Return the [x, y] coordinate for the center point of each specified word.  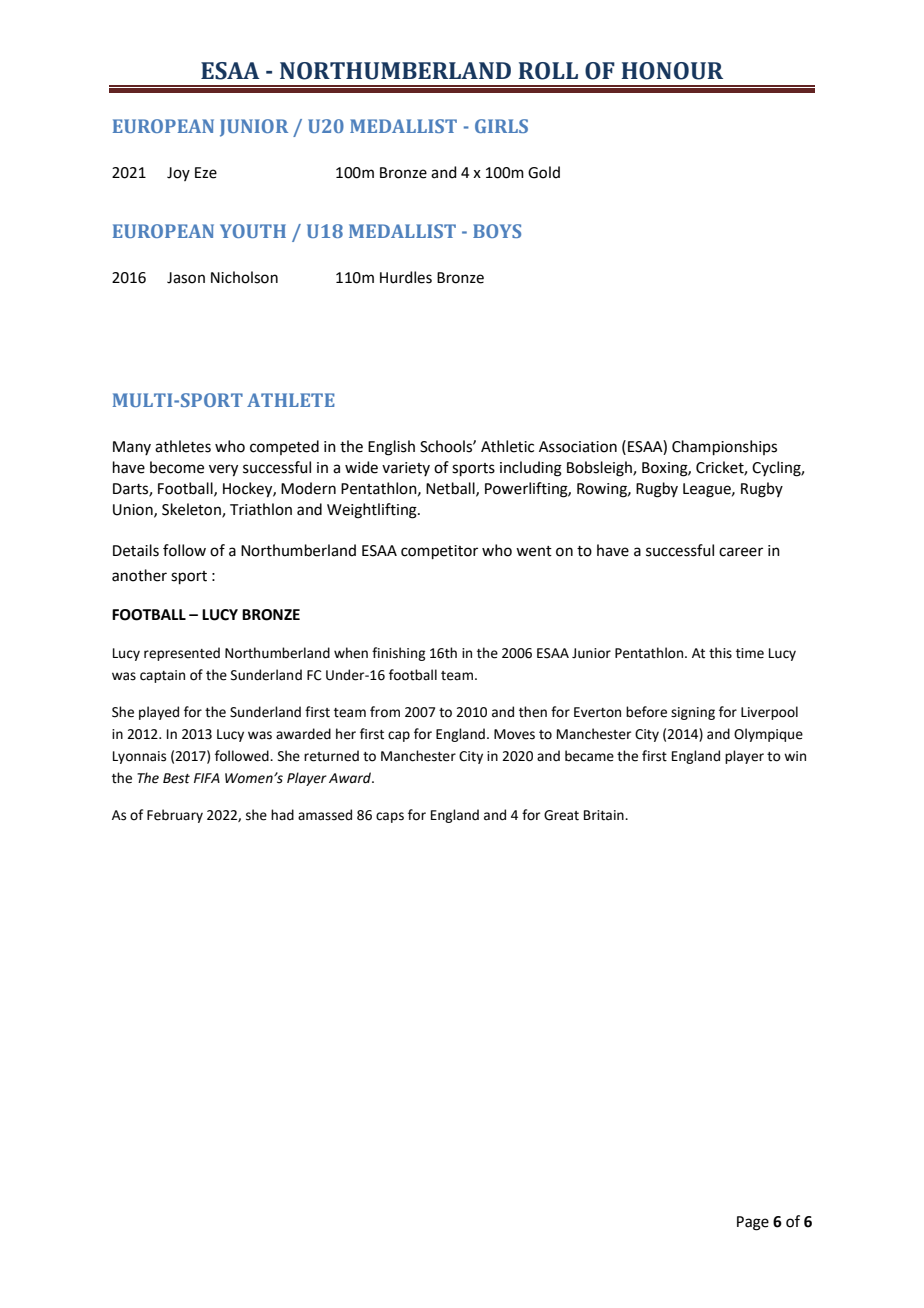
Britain [605, 815]
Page [753, 1223]
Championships [724, 447]
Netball [451, 489]
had [282, 815]
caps [390, 817]
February [175, 816]
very [223, 470]
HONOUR [672, 71]
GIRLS [501, 126]
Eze [206, 173]
